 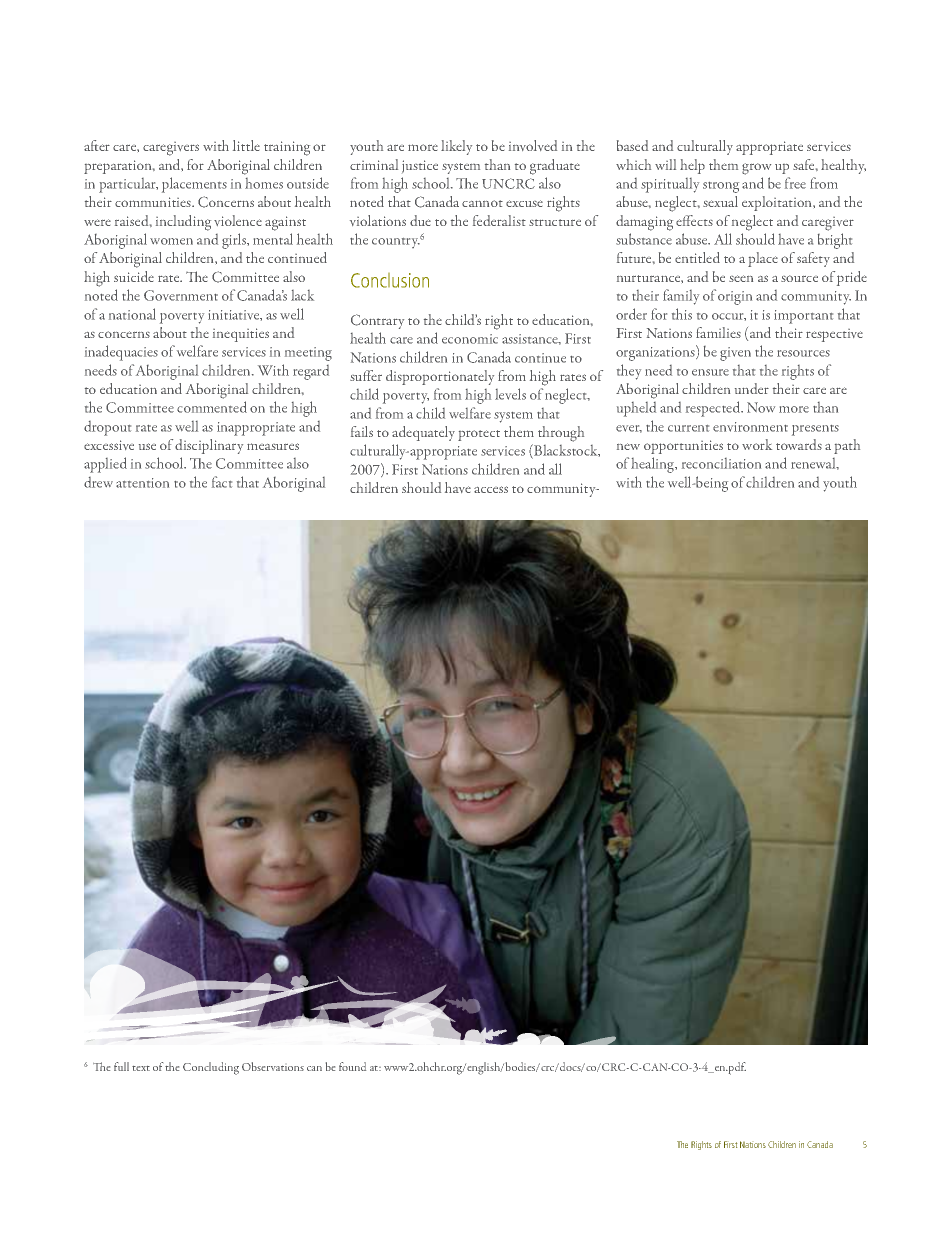 I want to click on protect, so click(x=479, y=435).
